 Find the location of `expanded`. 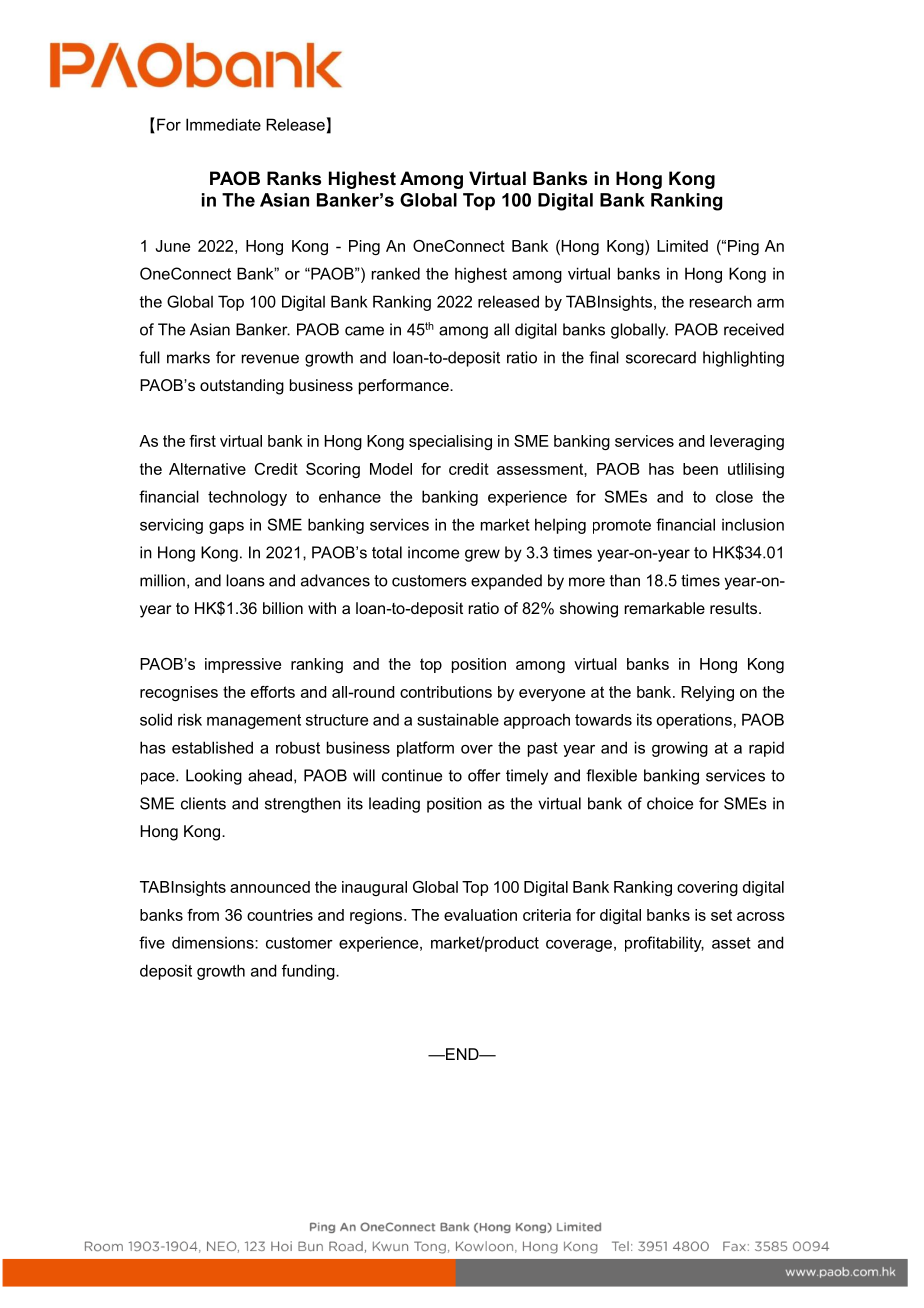

expanded is located at coordinates (506, 582).
